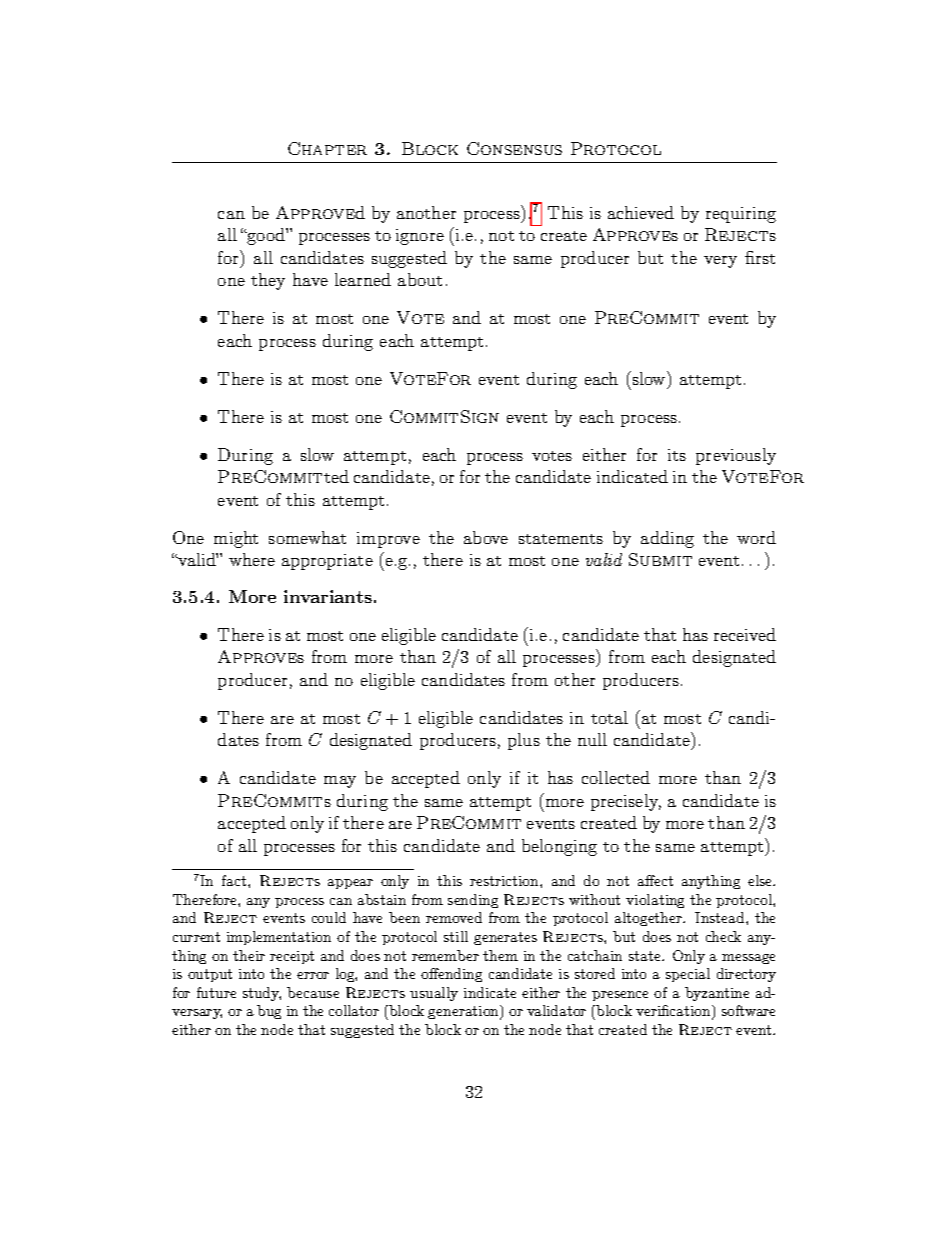  What do you see at coordinates (486, 537) in the image?
I see `above` at bounding box center [486, 537].
